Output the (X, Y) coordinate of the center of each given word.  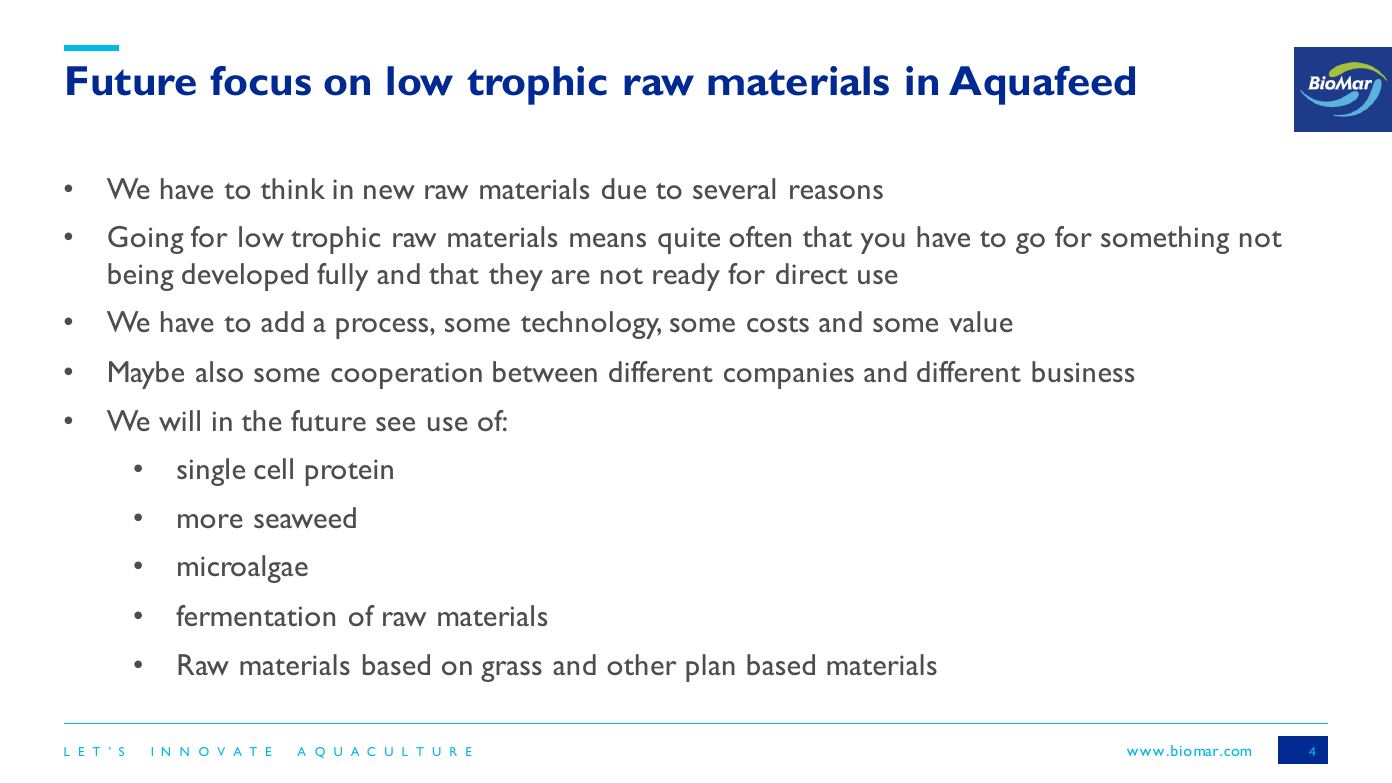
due (624, 188)
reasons (836, 192)
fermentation (255, 615)
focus (260, 81)
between (545, 371)
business (1083, 371)
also (219, 371)
